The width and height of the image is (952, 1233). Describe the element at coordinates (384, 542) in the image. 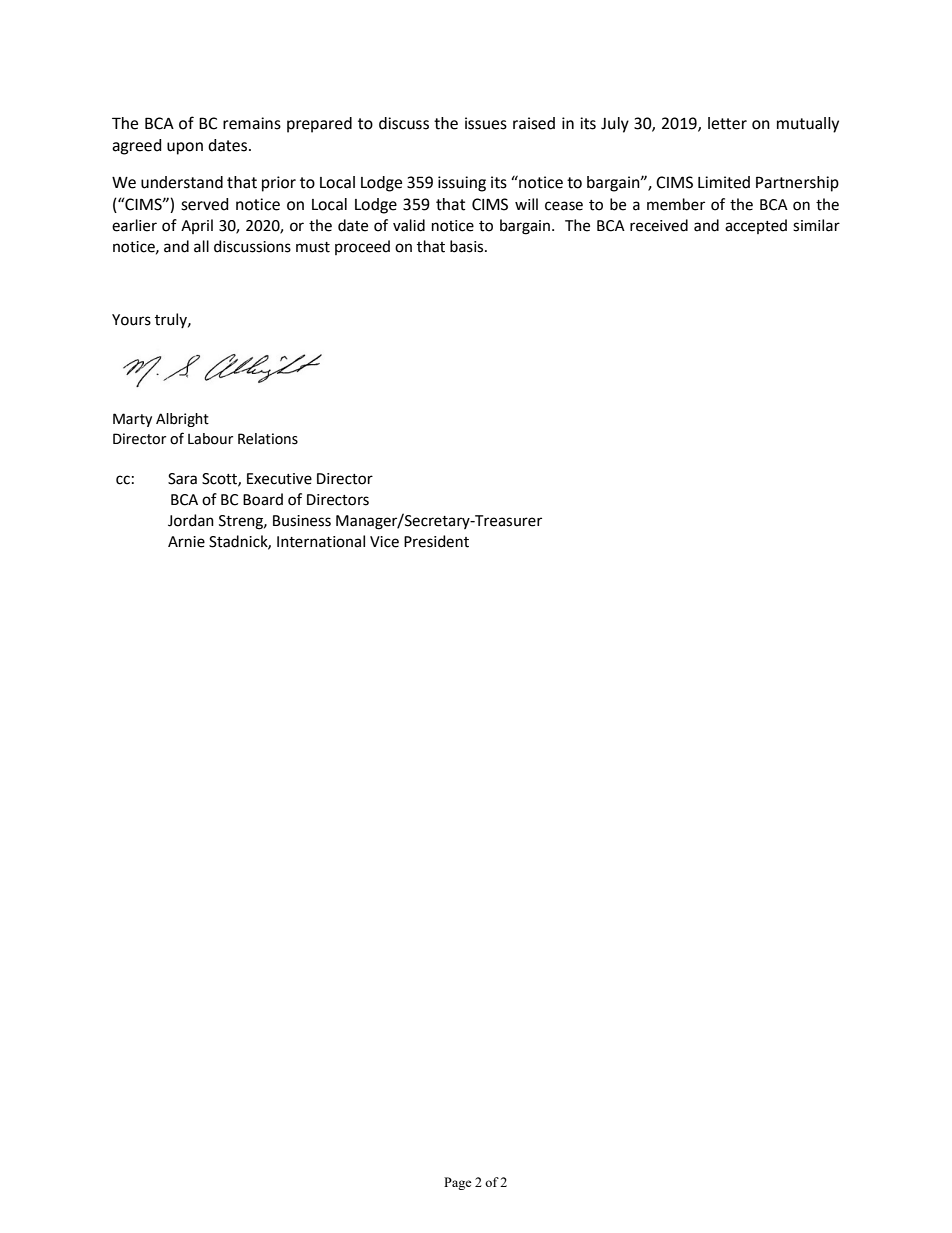

I see `Vice` at that location.
